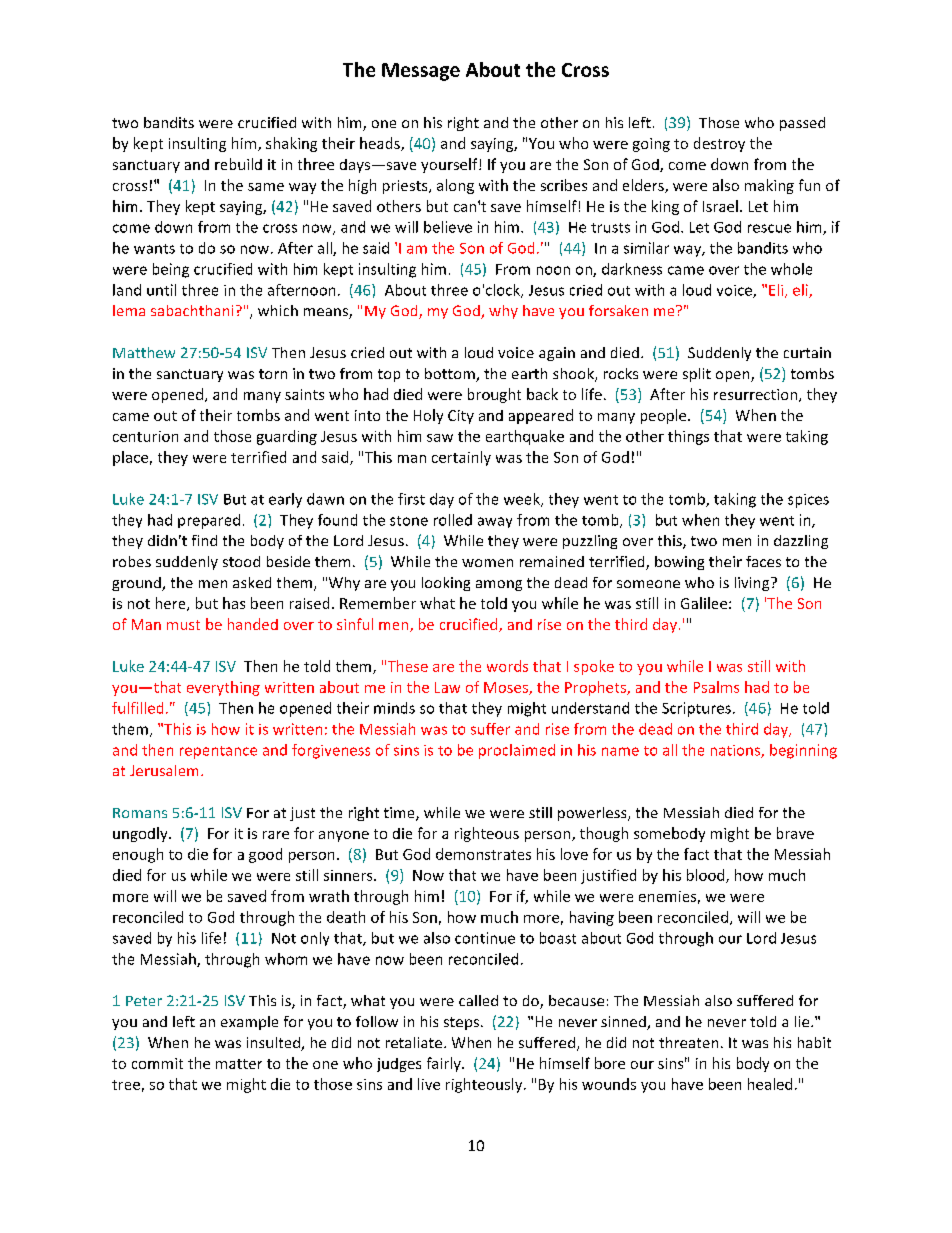  What do you see at coordinates (218, 752) in the image?
I see `repentance` at bounding box center [218, 752].
